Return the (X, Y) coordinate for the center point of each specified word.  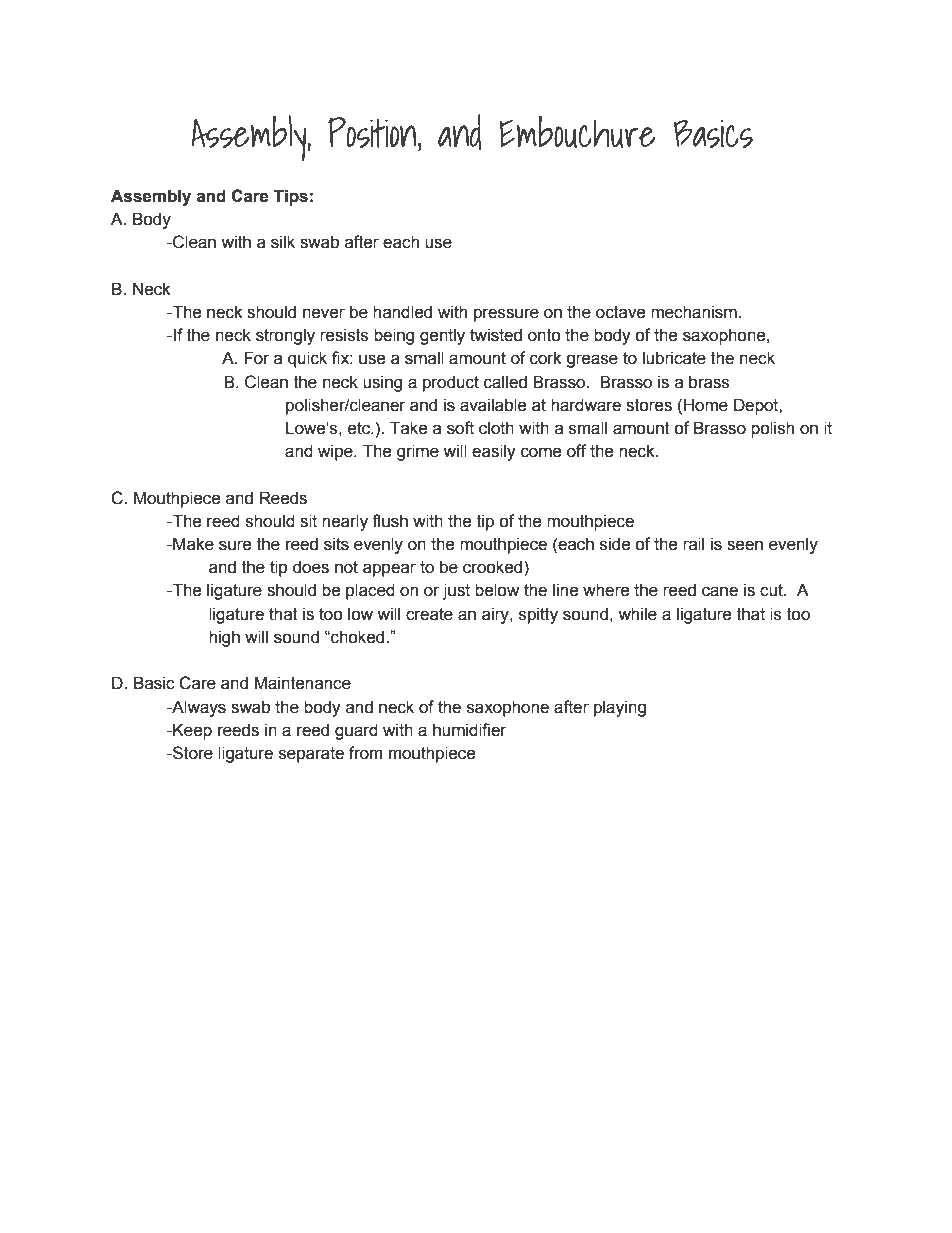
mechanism (695, 312)
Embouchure (577, 132)
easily (494, 452)
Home (706, 405)
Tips (291, 197)
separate (311, 755)
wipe (336, 452)
